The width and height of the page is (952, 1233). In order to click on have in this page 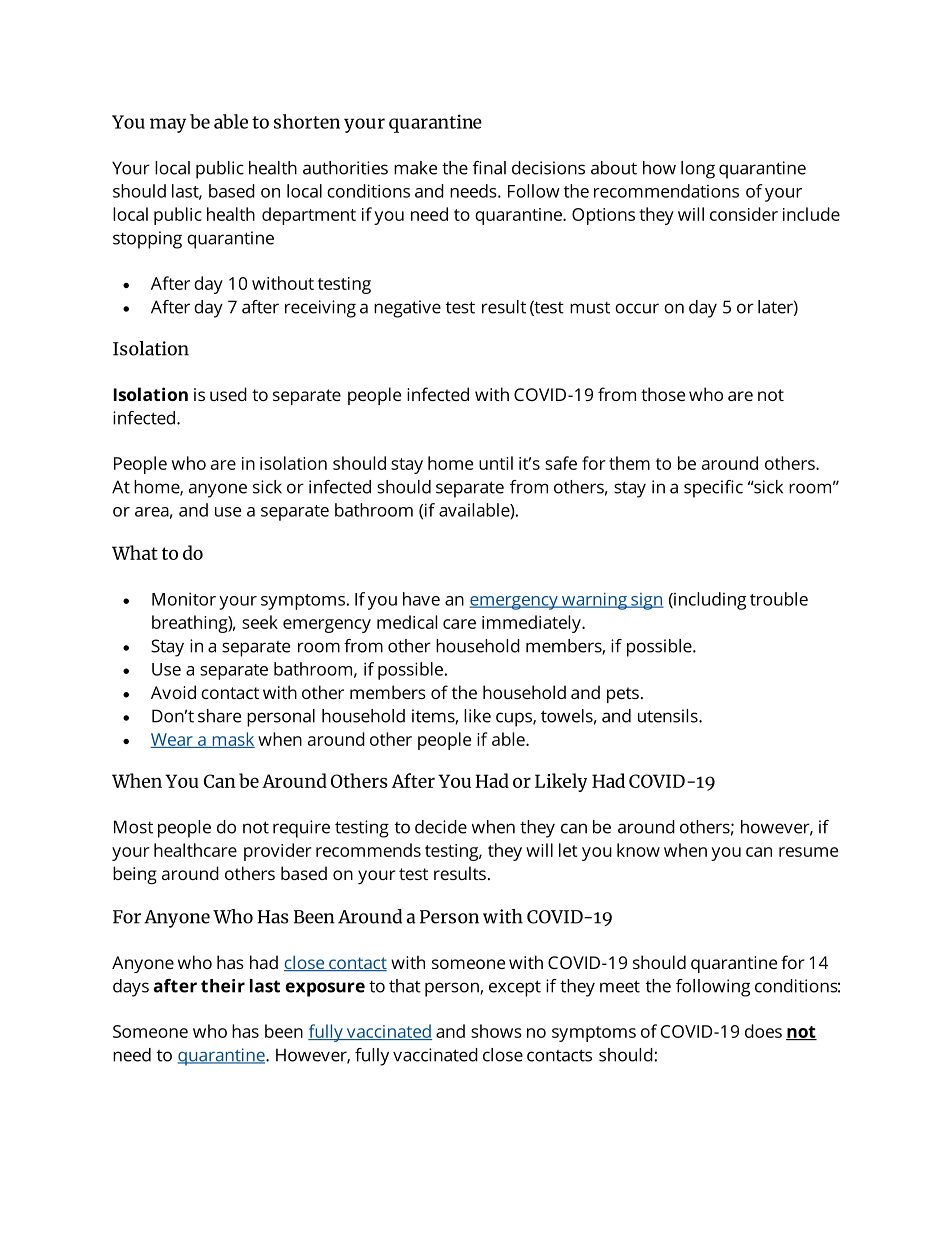, I will do `click(421, 599)`.
